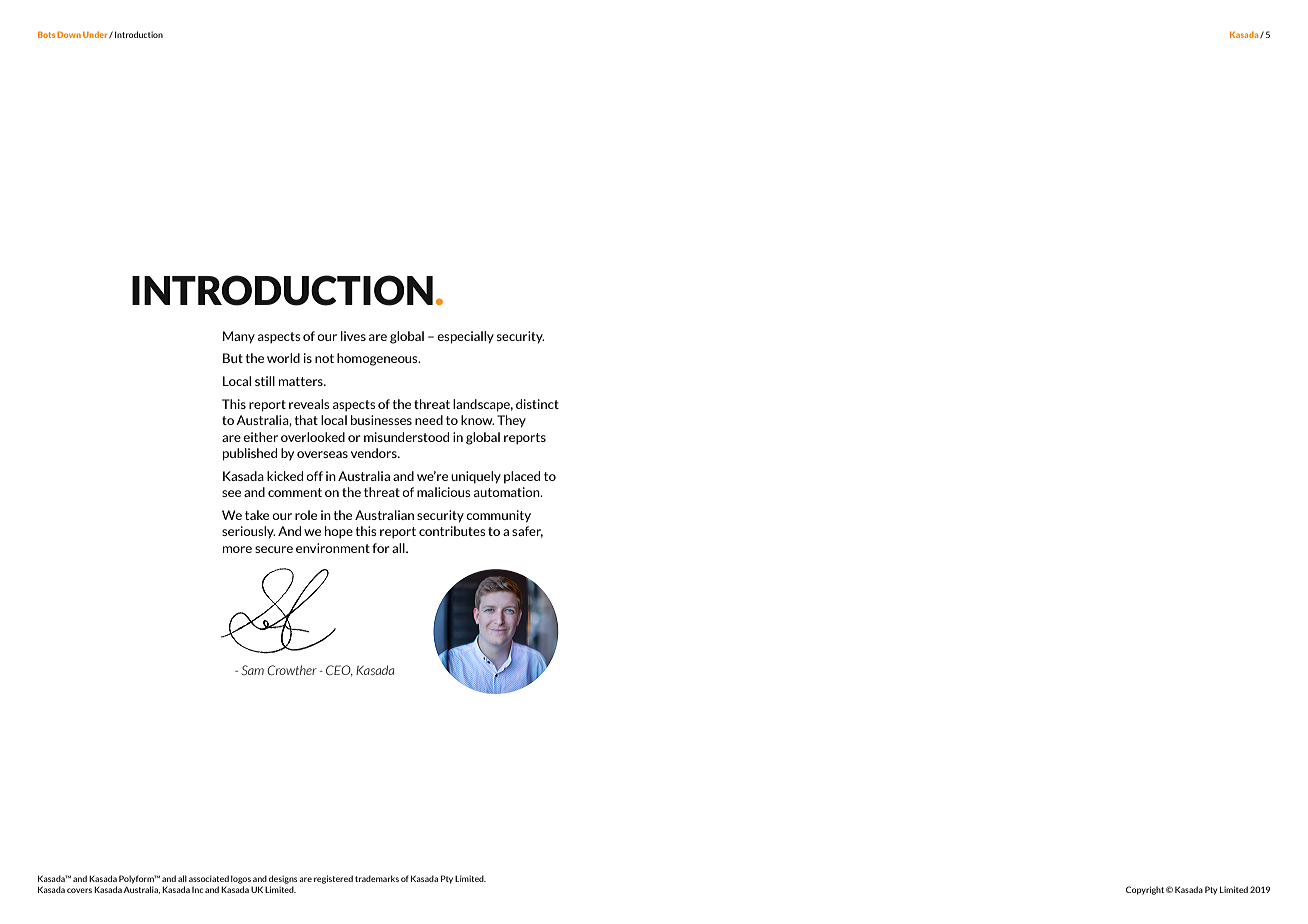 This screenshot has width=1308, height=924. I want to click on designs, so click(283, 879).
